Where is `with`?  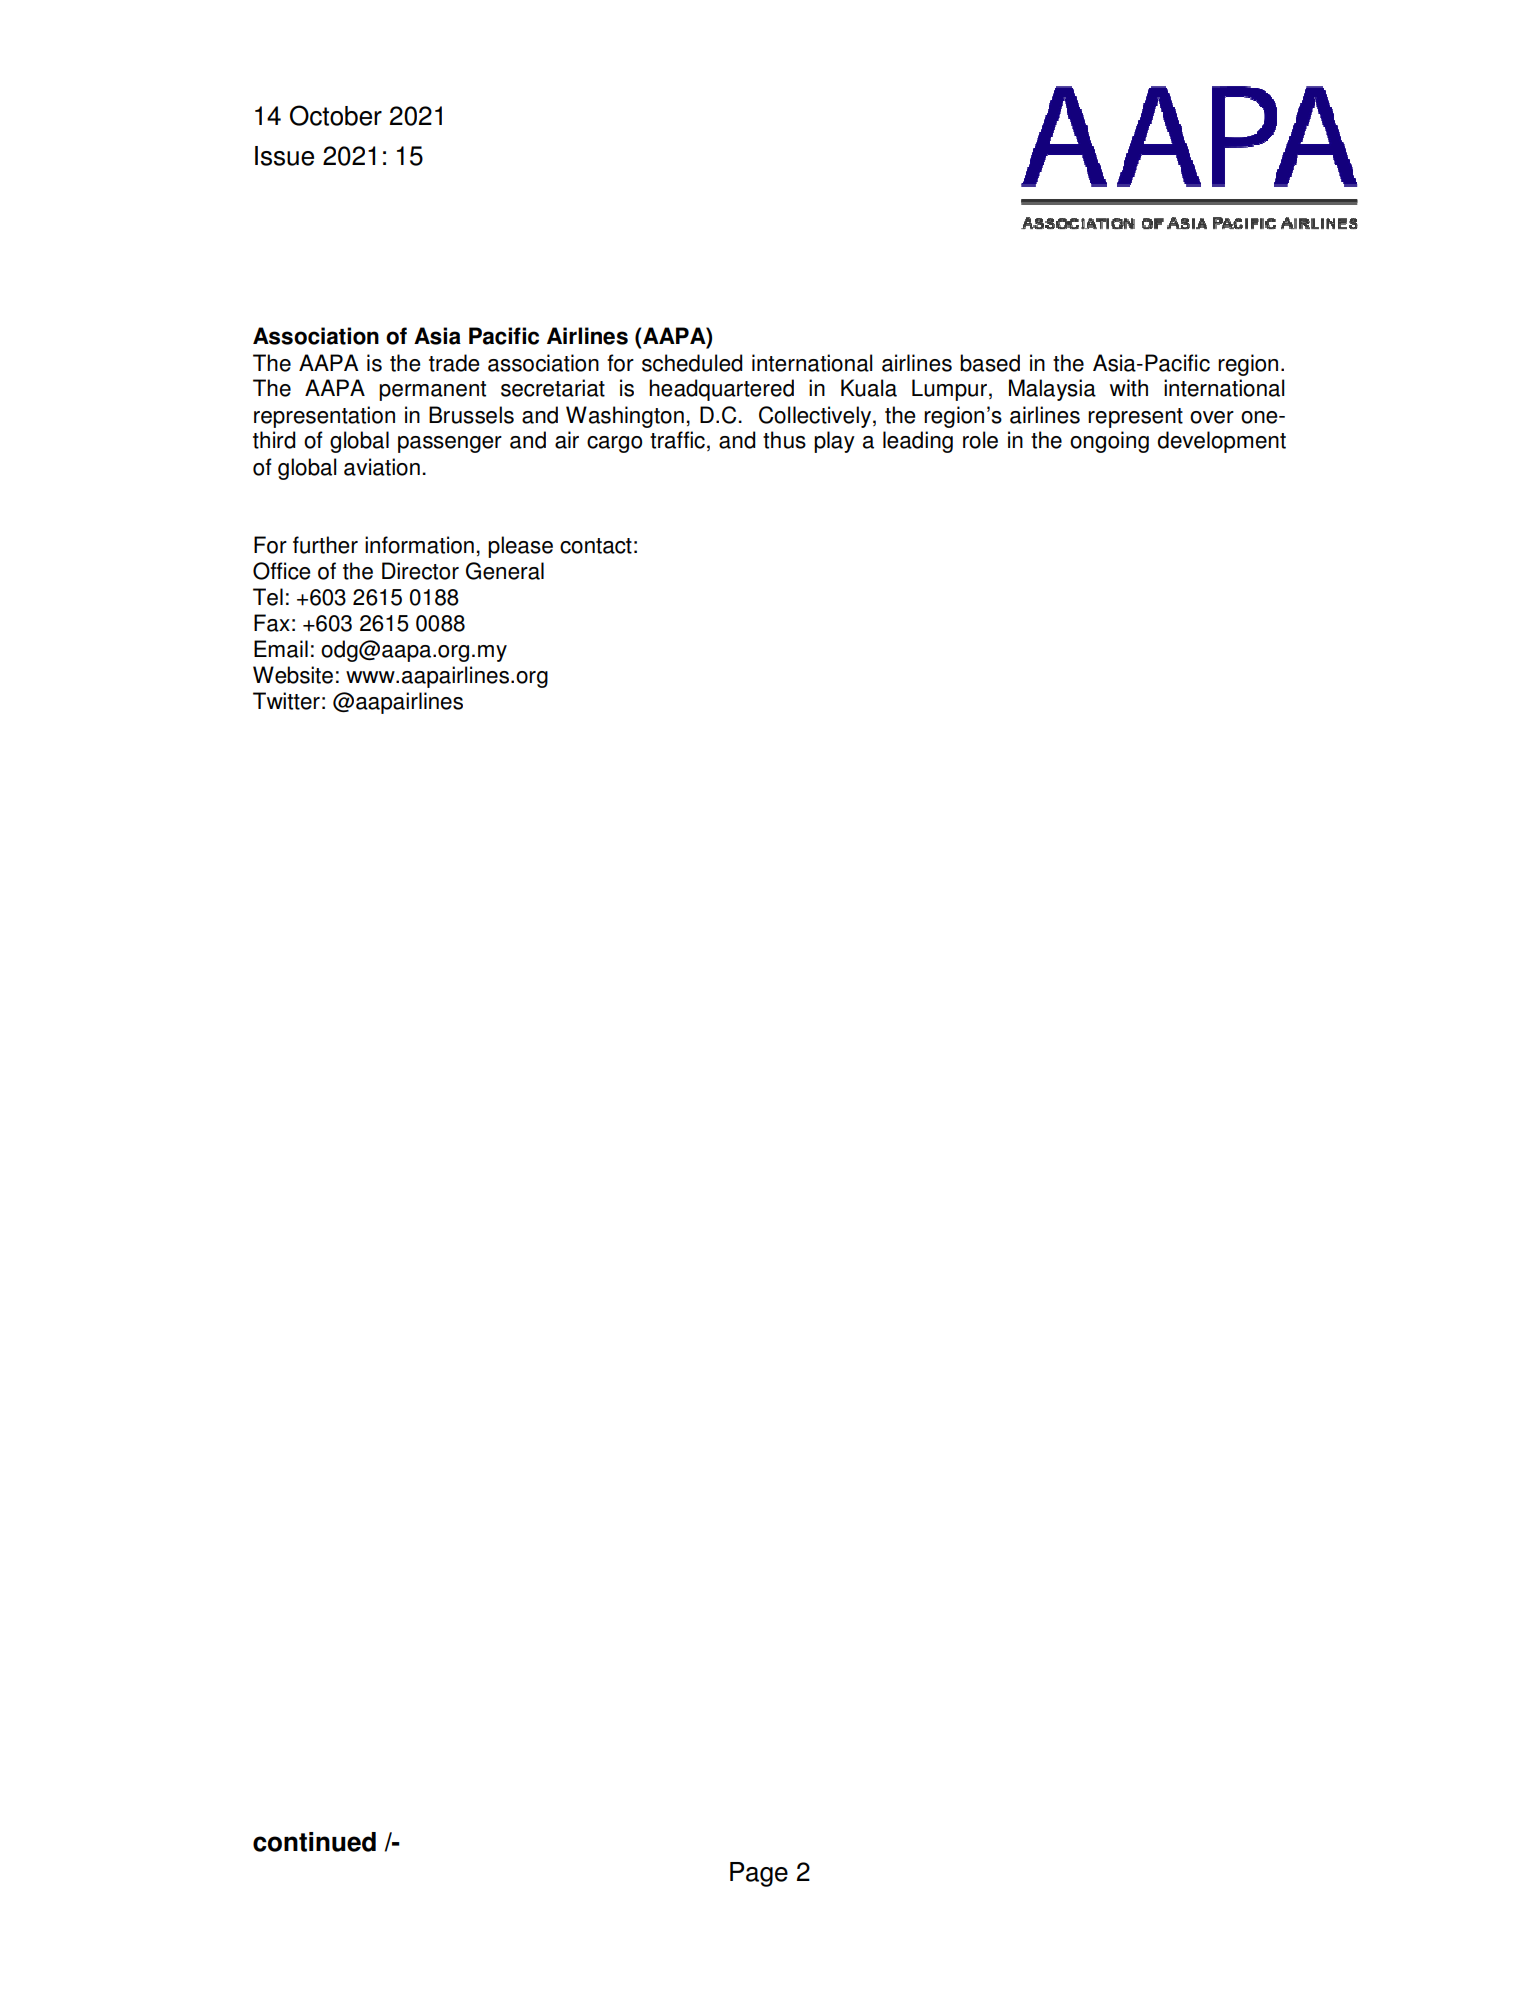
with is located at coordinates (1129, 388).
